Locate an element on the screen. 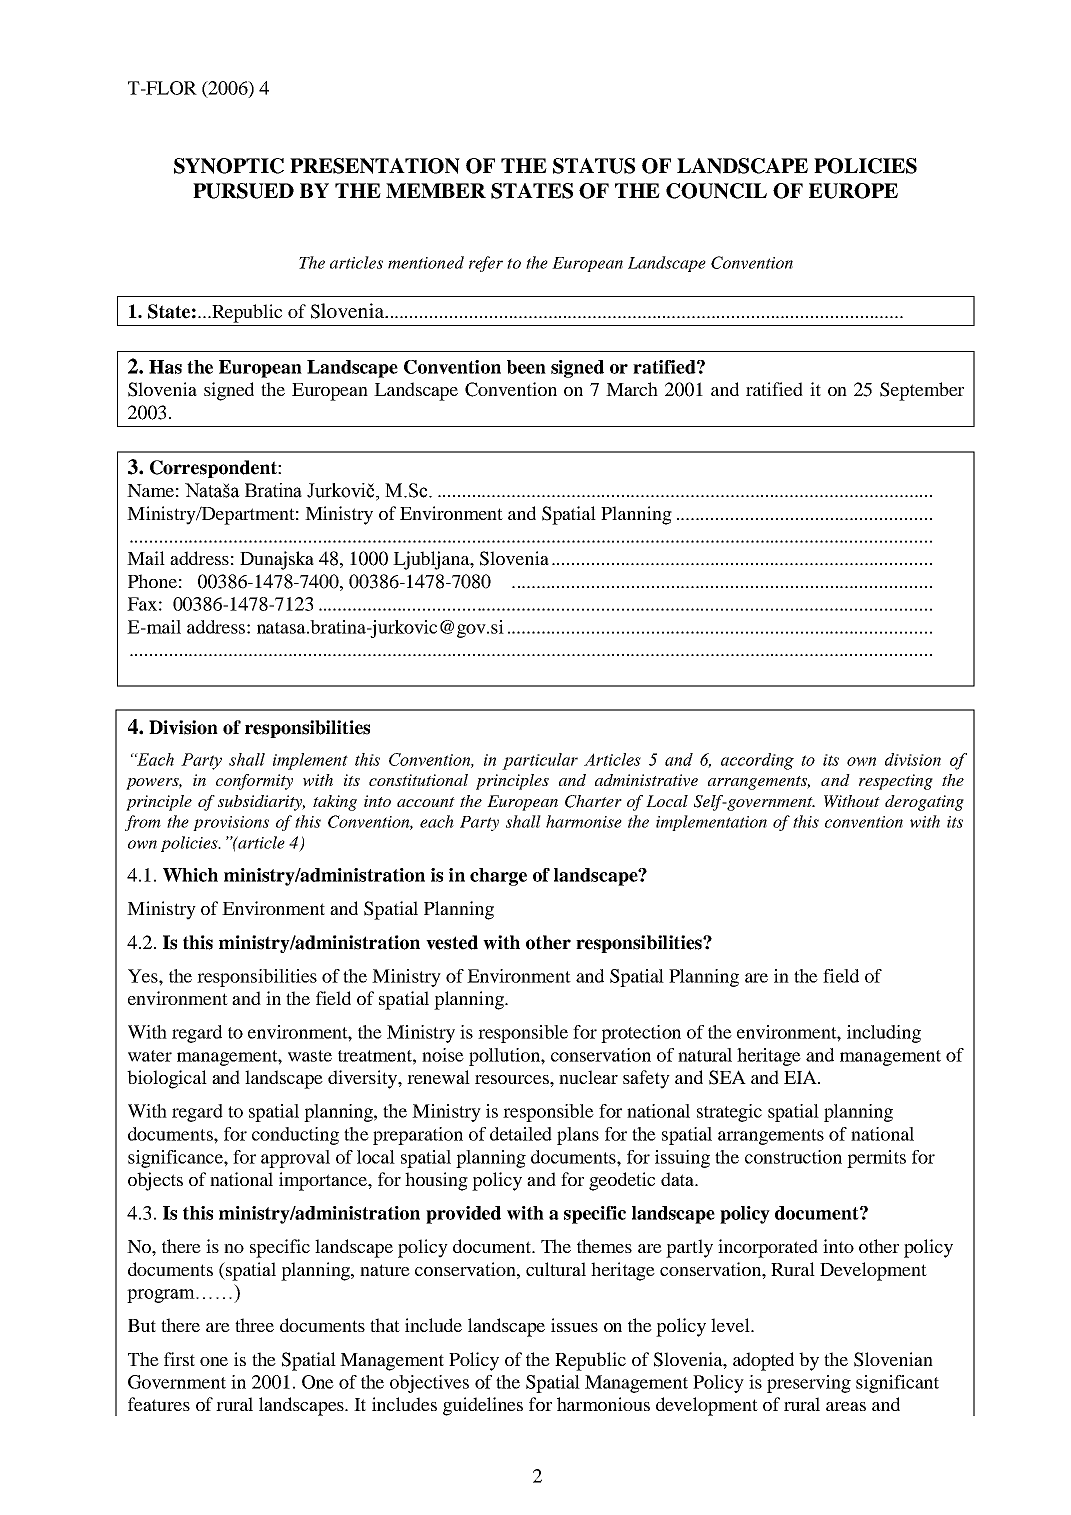 The image size is (1071, 1515). conformity is located at coordinates (254, 782).
